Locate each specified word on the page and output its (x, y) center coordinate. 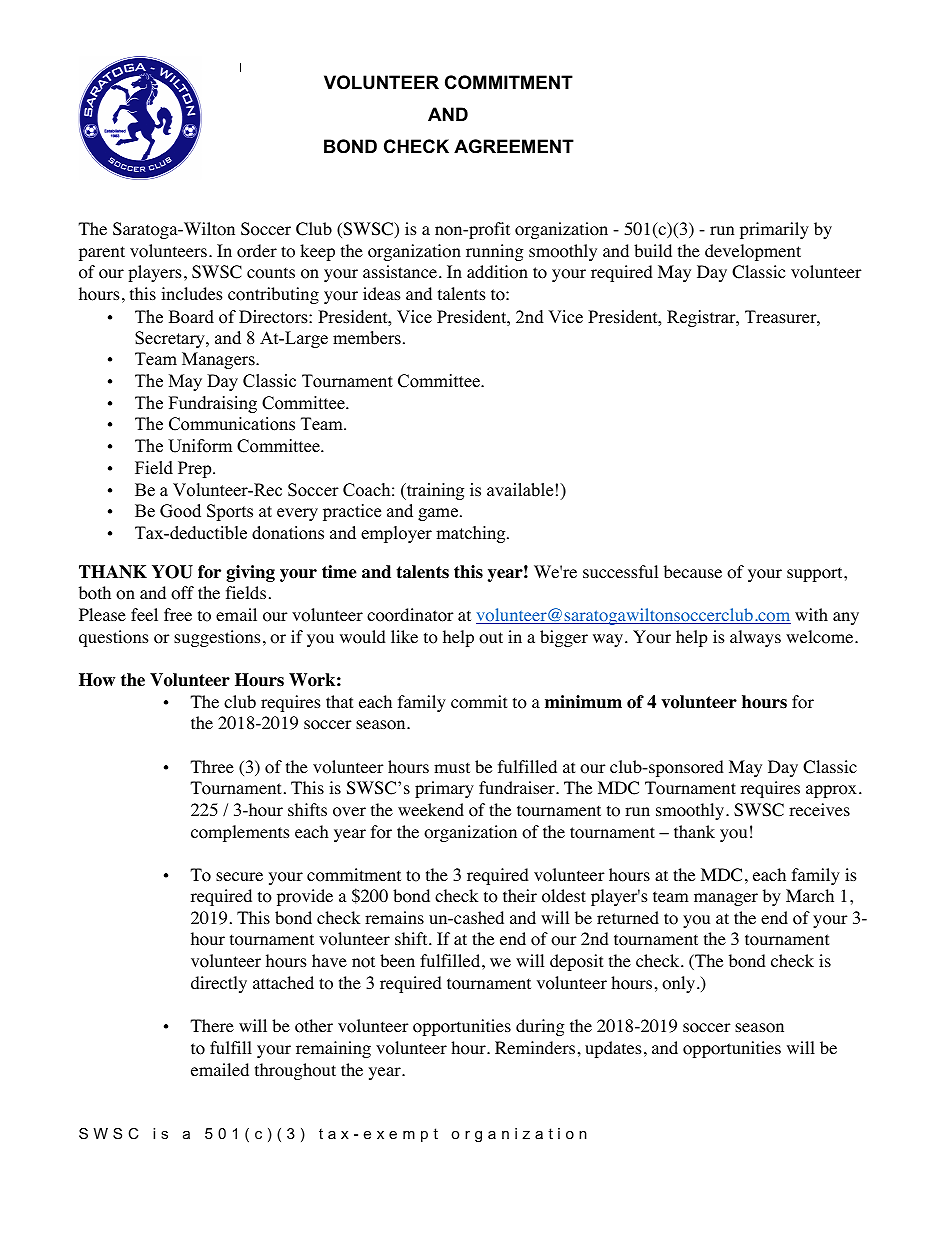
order (257, 251)
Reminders (535, 1047)
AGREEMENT (514, 146)
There (212, 1025)
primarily (774, 230)
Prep (196, 469)
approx (831, 791)
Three (212, 766)
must (452, 767)
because (693, 571)
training (434, 491)
